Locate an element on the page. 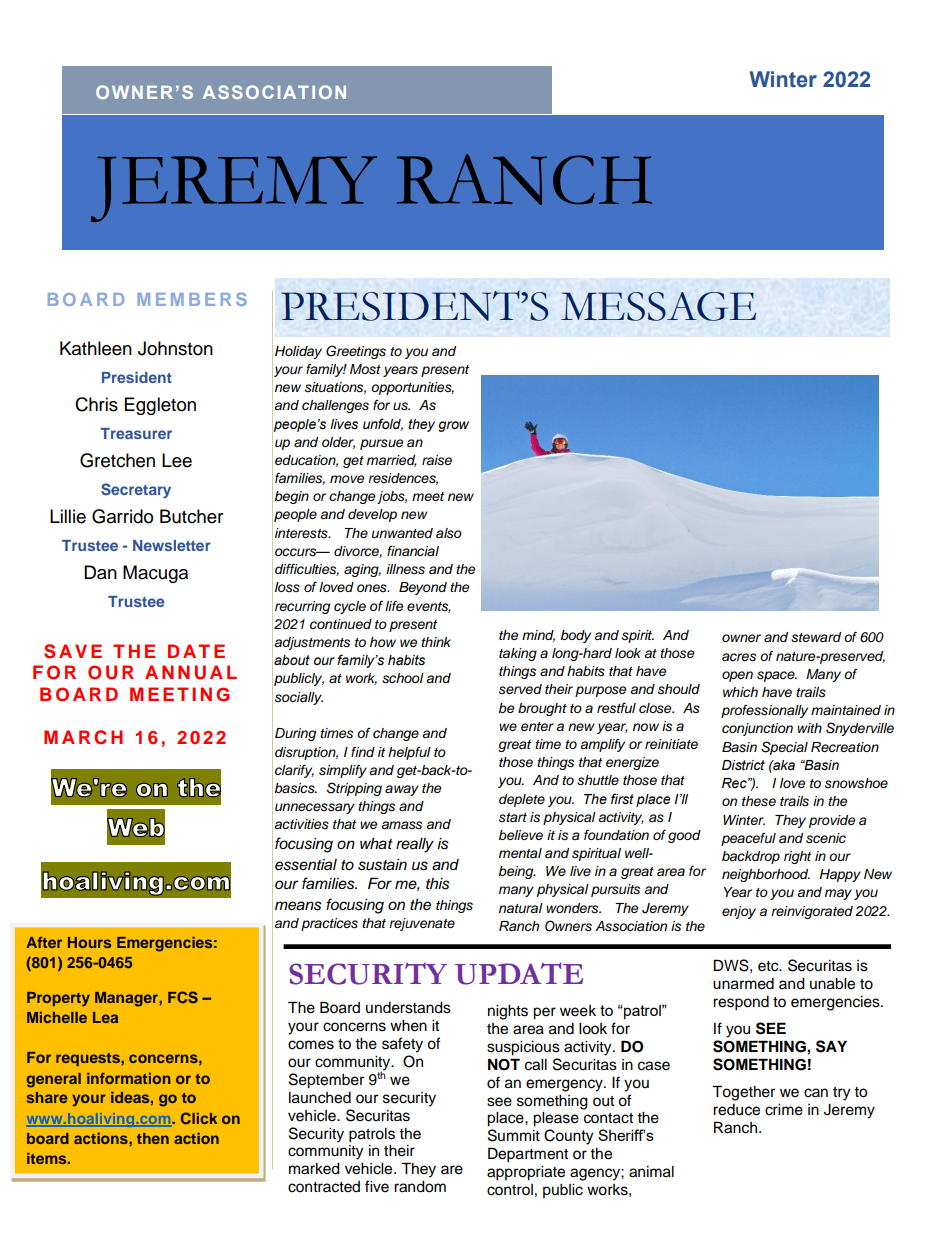  MESSAGE is located at coordinates (658, 306).
